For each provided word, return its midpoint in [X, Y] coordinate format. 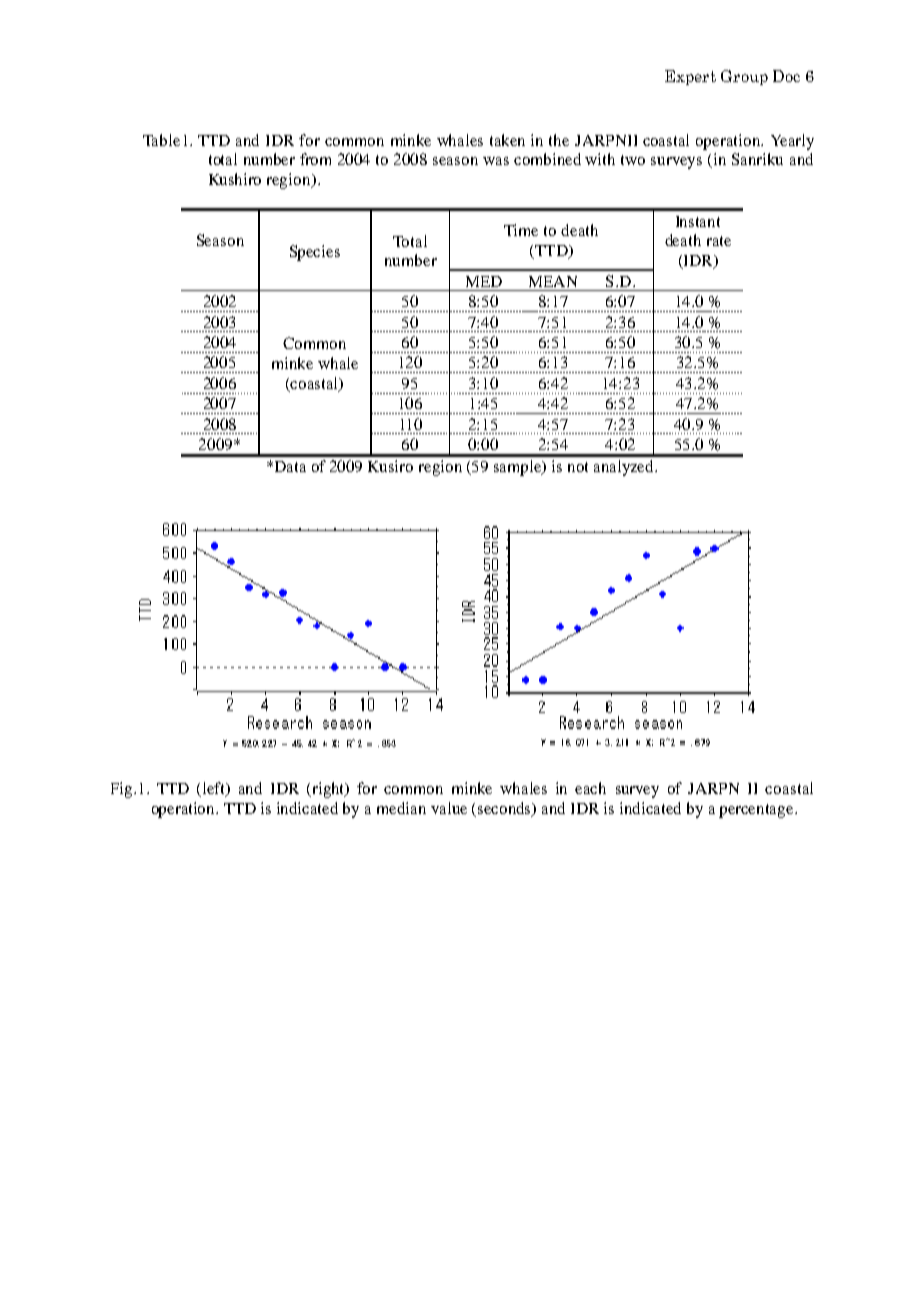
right [328, 790]
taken [507, 140]
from [315, 159]
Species [315, 253]
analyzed [625, 468]
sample [519, 468]
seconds [506, 809]
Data [289, 466]
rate [719, 241]
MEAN [553, 281]
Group [744, 77]
